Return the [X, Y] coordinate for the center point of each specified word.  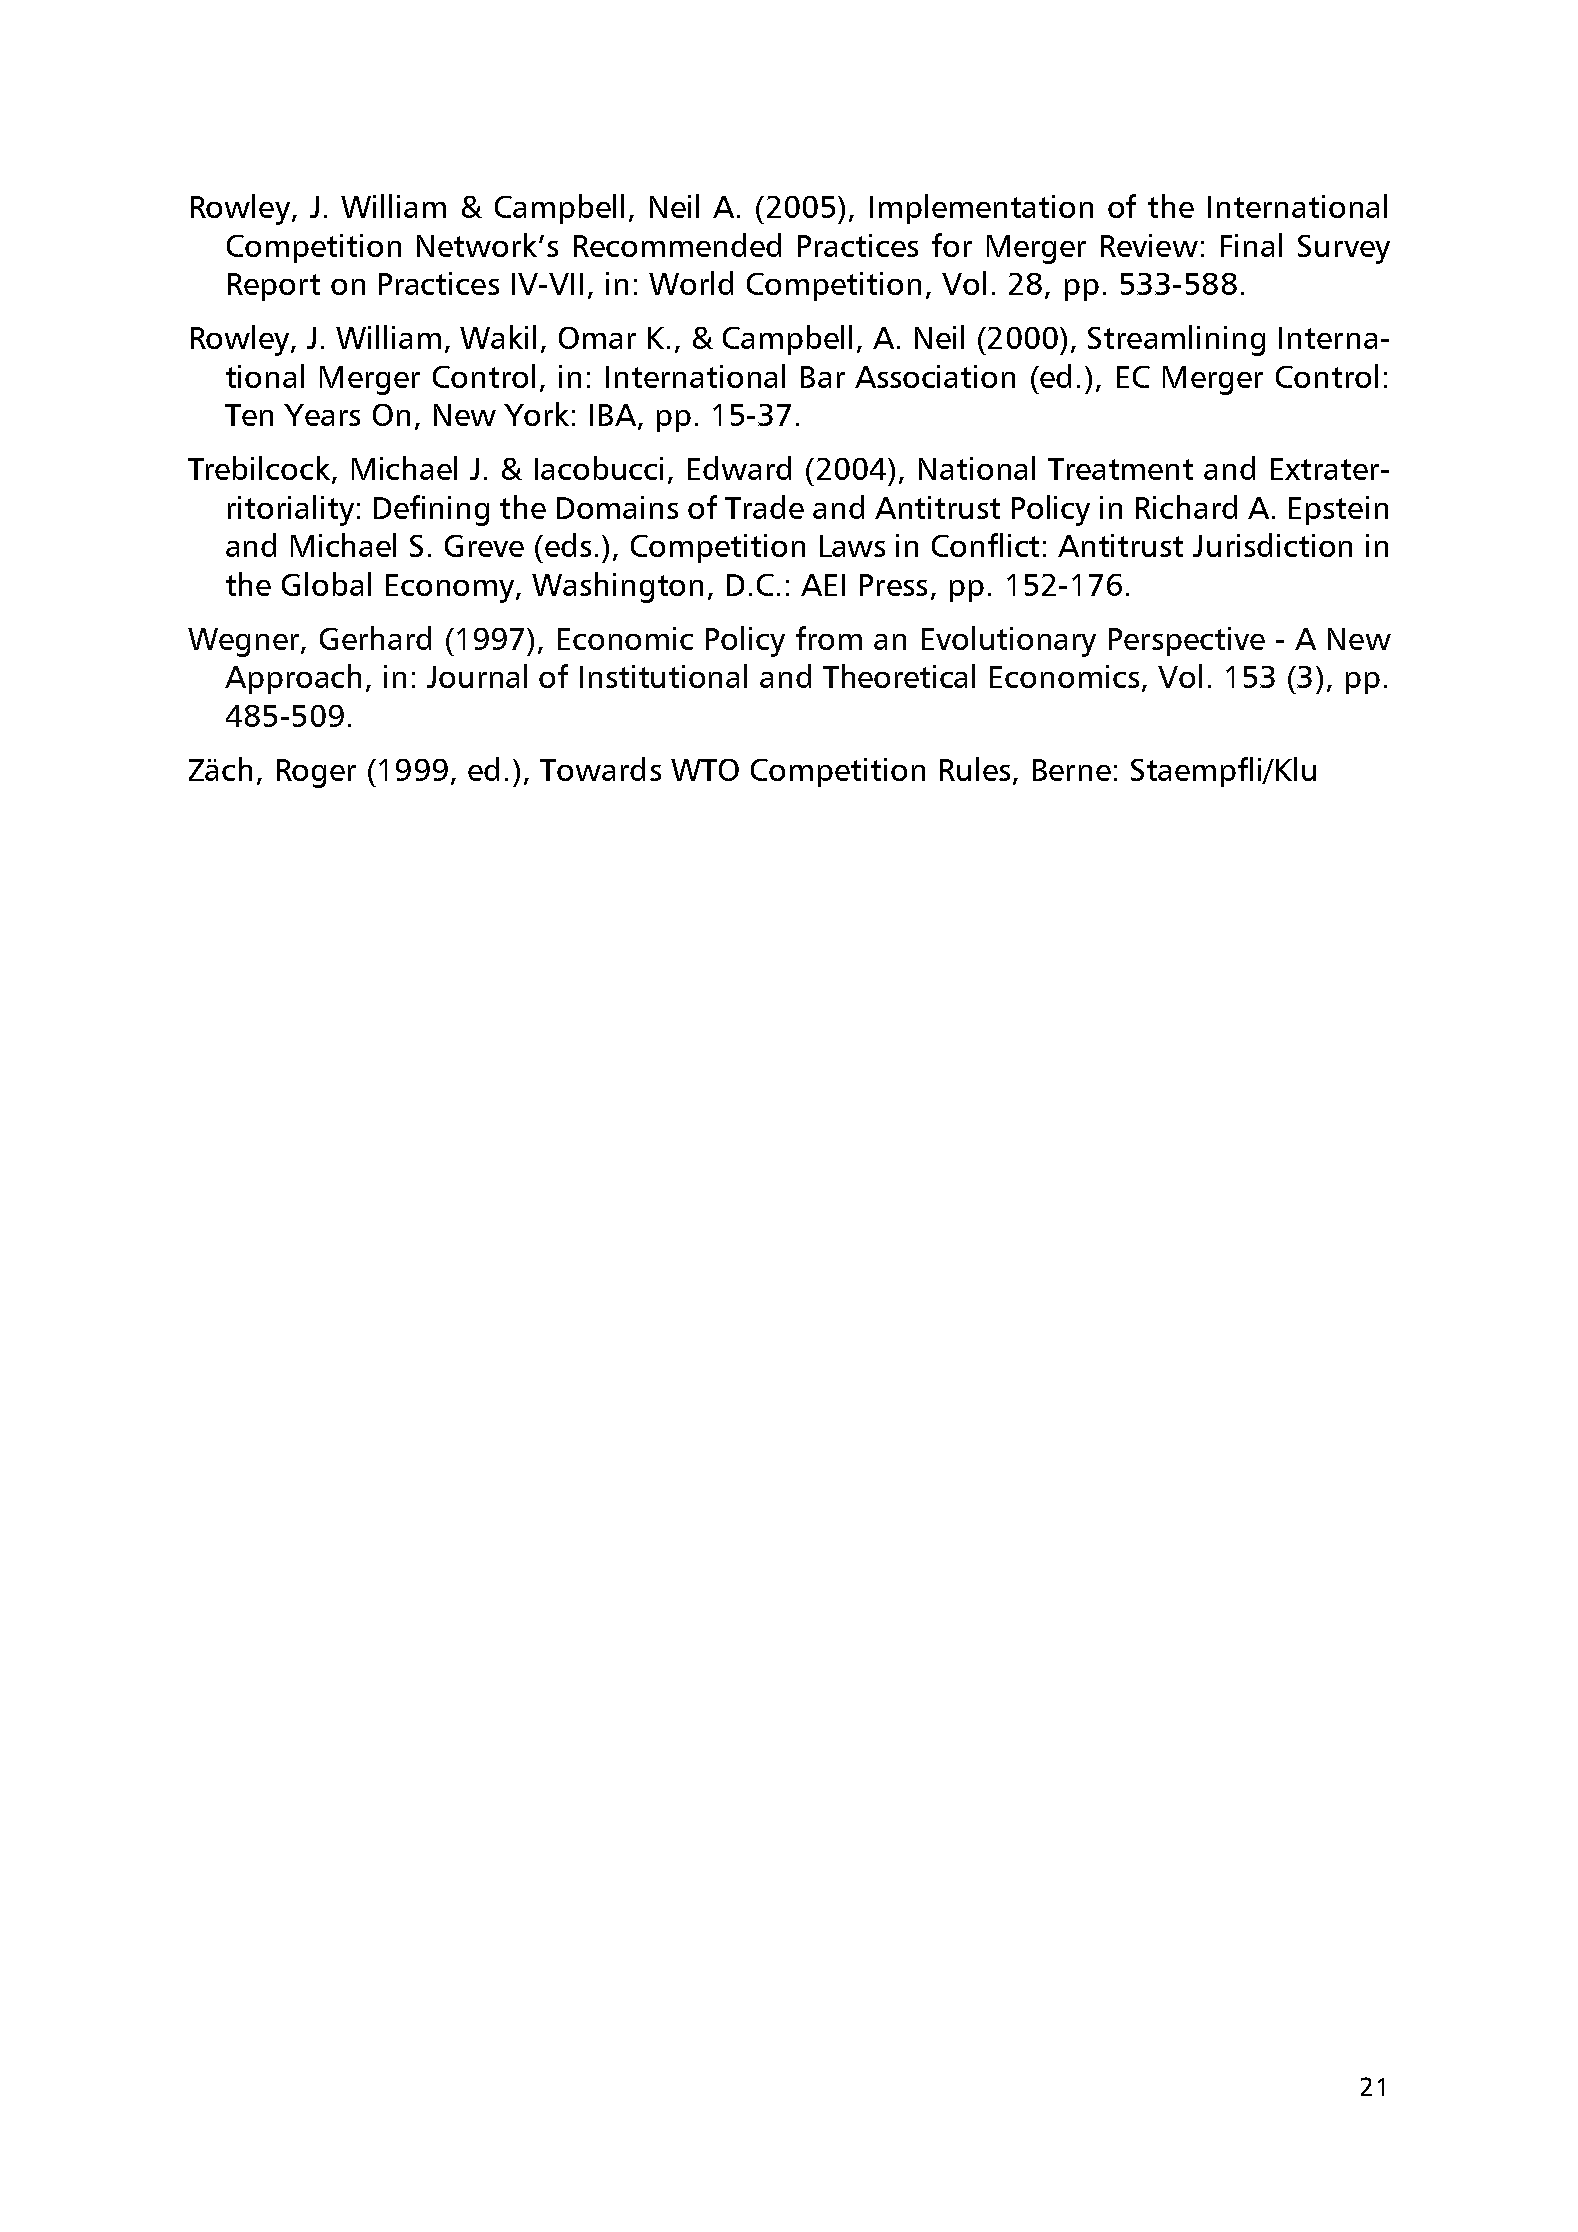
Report [274, 287]
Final [1251, 245]
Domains [617, 507]
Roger [316, 773]
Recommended [677, 245]
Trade [764, 507]
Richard [1186, 507]
